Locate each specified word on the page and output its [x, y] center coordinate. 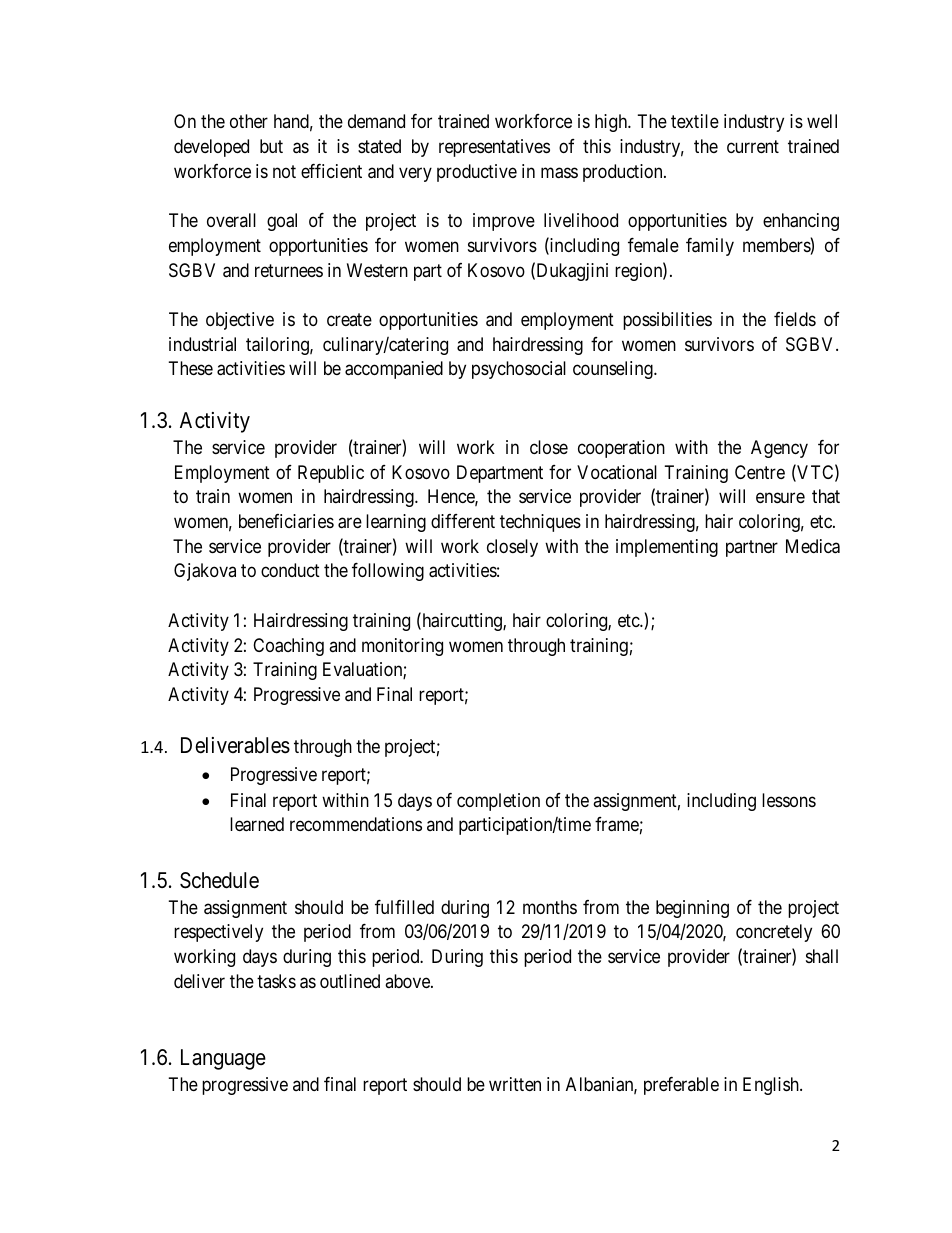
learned [257, 824]
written [515, 1084]
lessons [789, 800]
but [271, 146]
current [753, 146]
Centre [760, 472]
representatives [494, 148]
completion [498, 802]
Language [223, 1059]
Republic [331, 474]
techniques [540, 523]
